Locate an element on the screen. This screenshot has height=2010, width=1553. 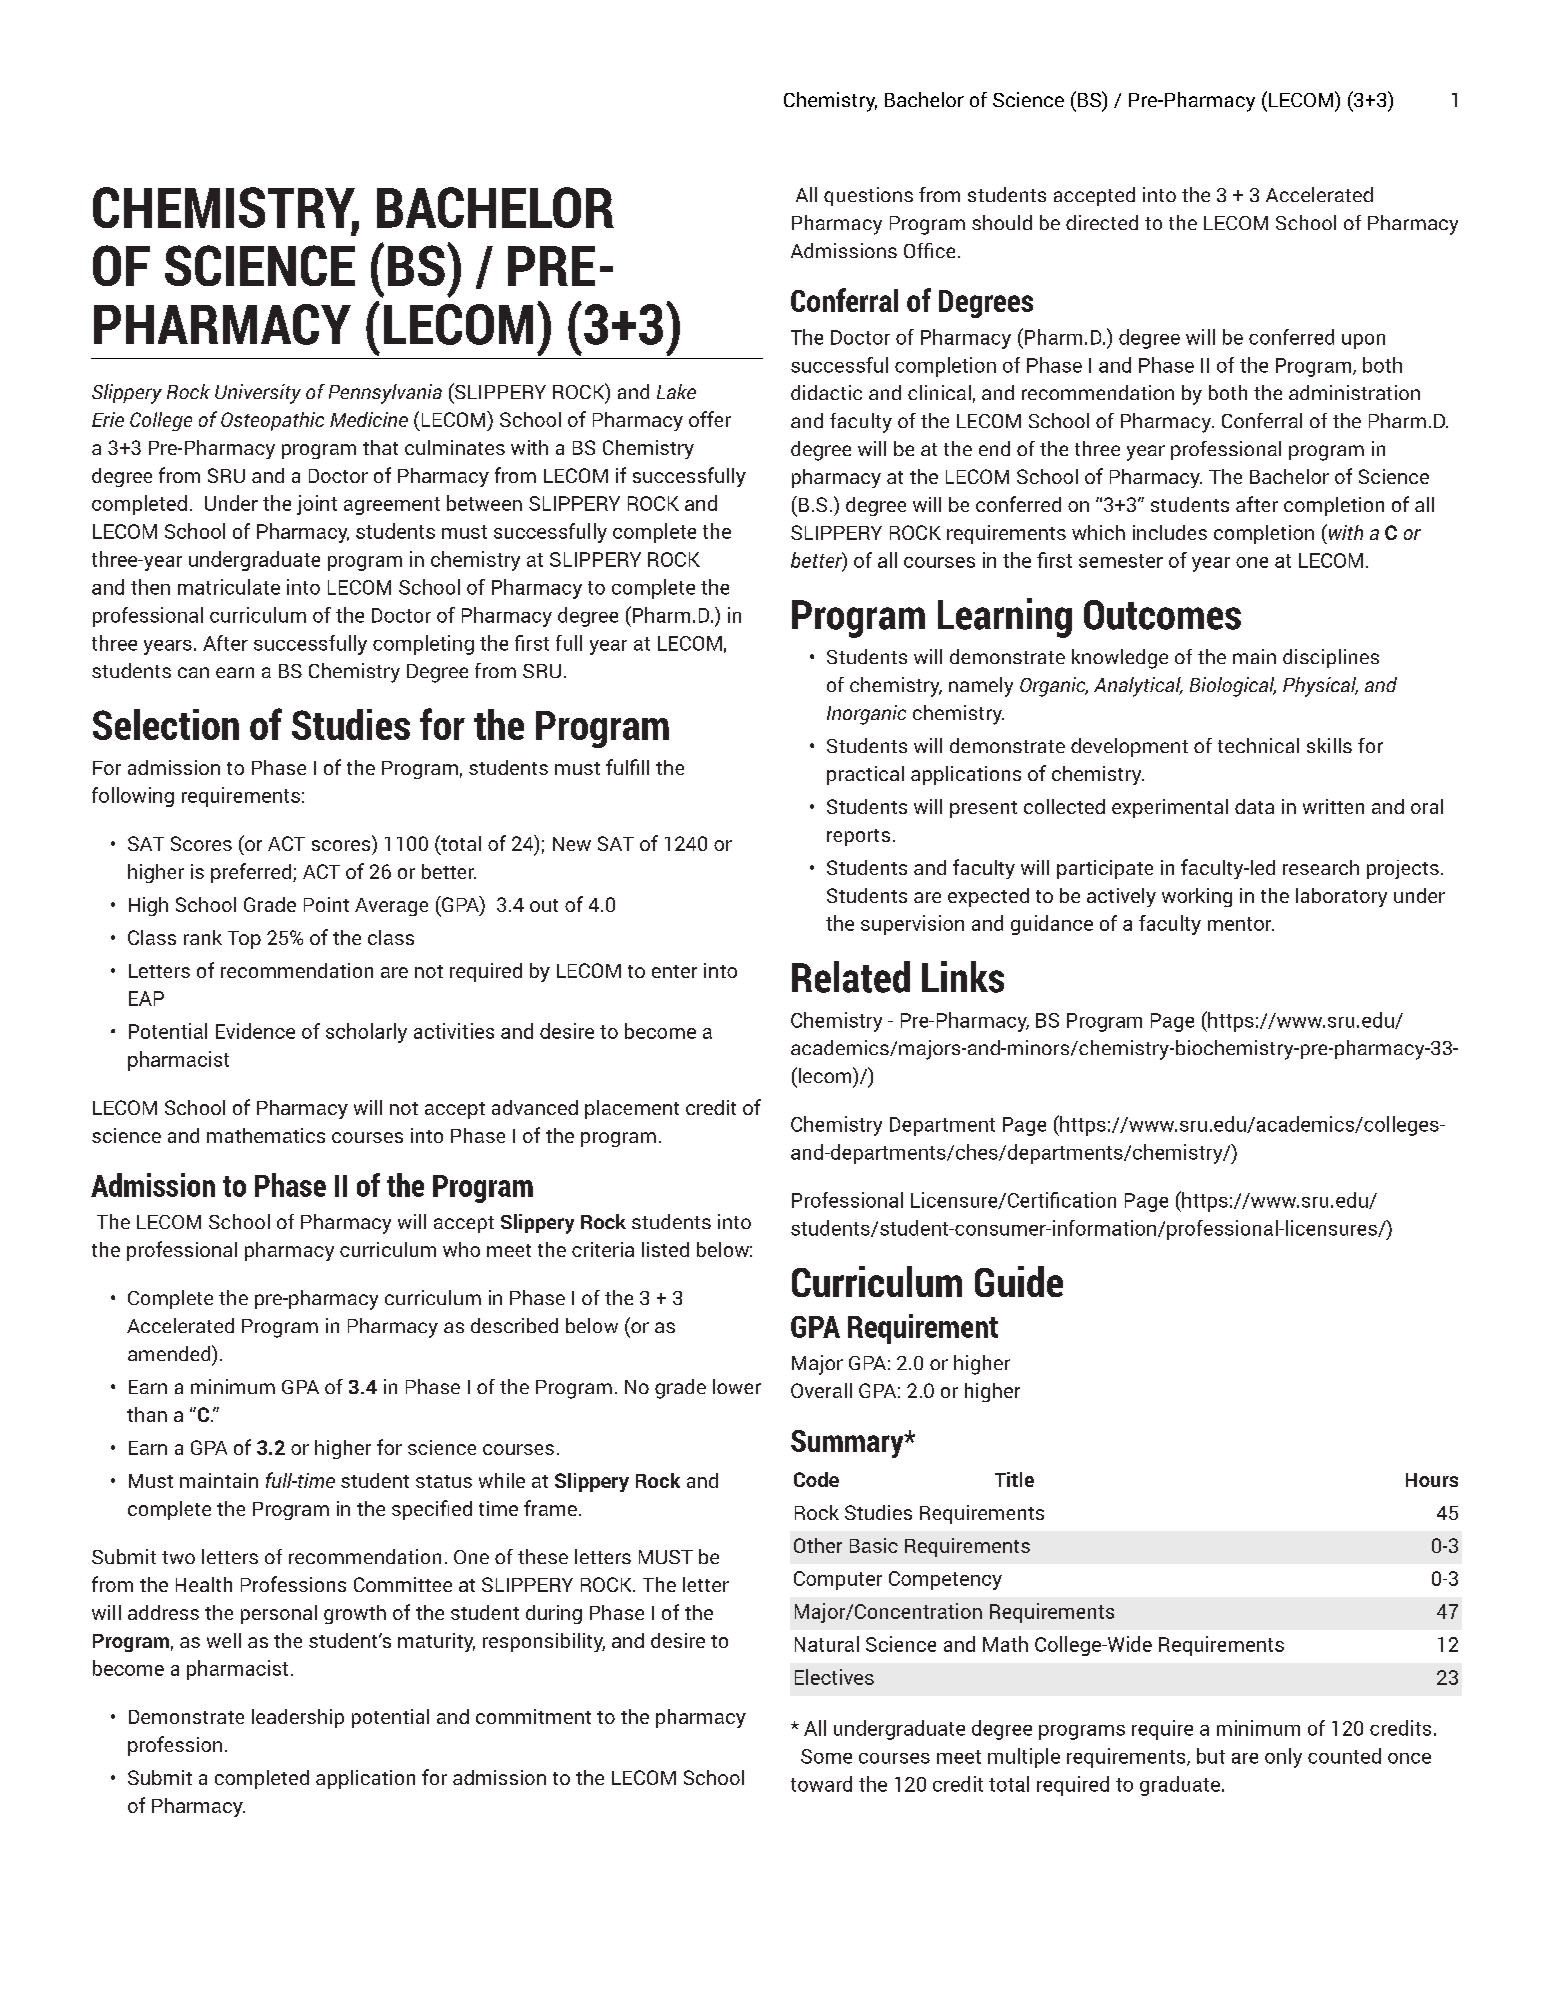
directed is located at coordinates (1102, 222).
